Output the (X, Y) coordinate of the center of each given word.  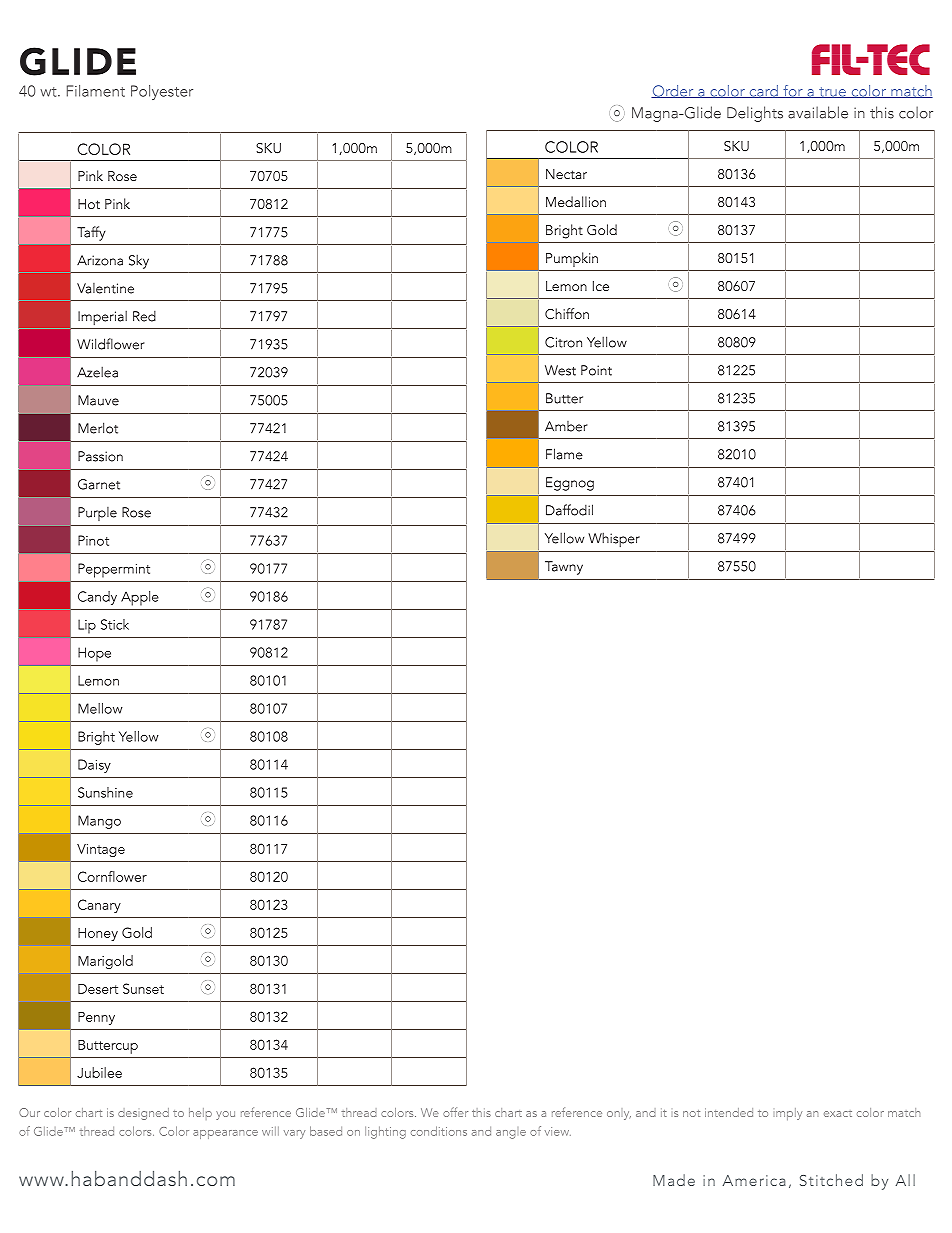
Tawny (564, 568)
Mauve (98, 400)
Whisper (614, 539)
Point (596, 370)
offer (455, 1112)
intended (729, 1112)
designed (143, 1114)
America (754, 1180)
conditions (439, 1131)
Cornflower (112, 876)
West (560, 370)
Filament (96, 91)
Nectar (566, 174)
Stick (115, 624)
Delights (755, 114)
